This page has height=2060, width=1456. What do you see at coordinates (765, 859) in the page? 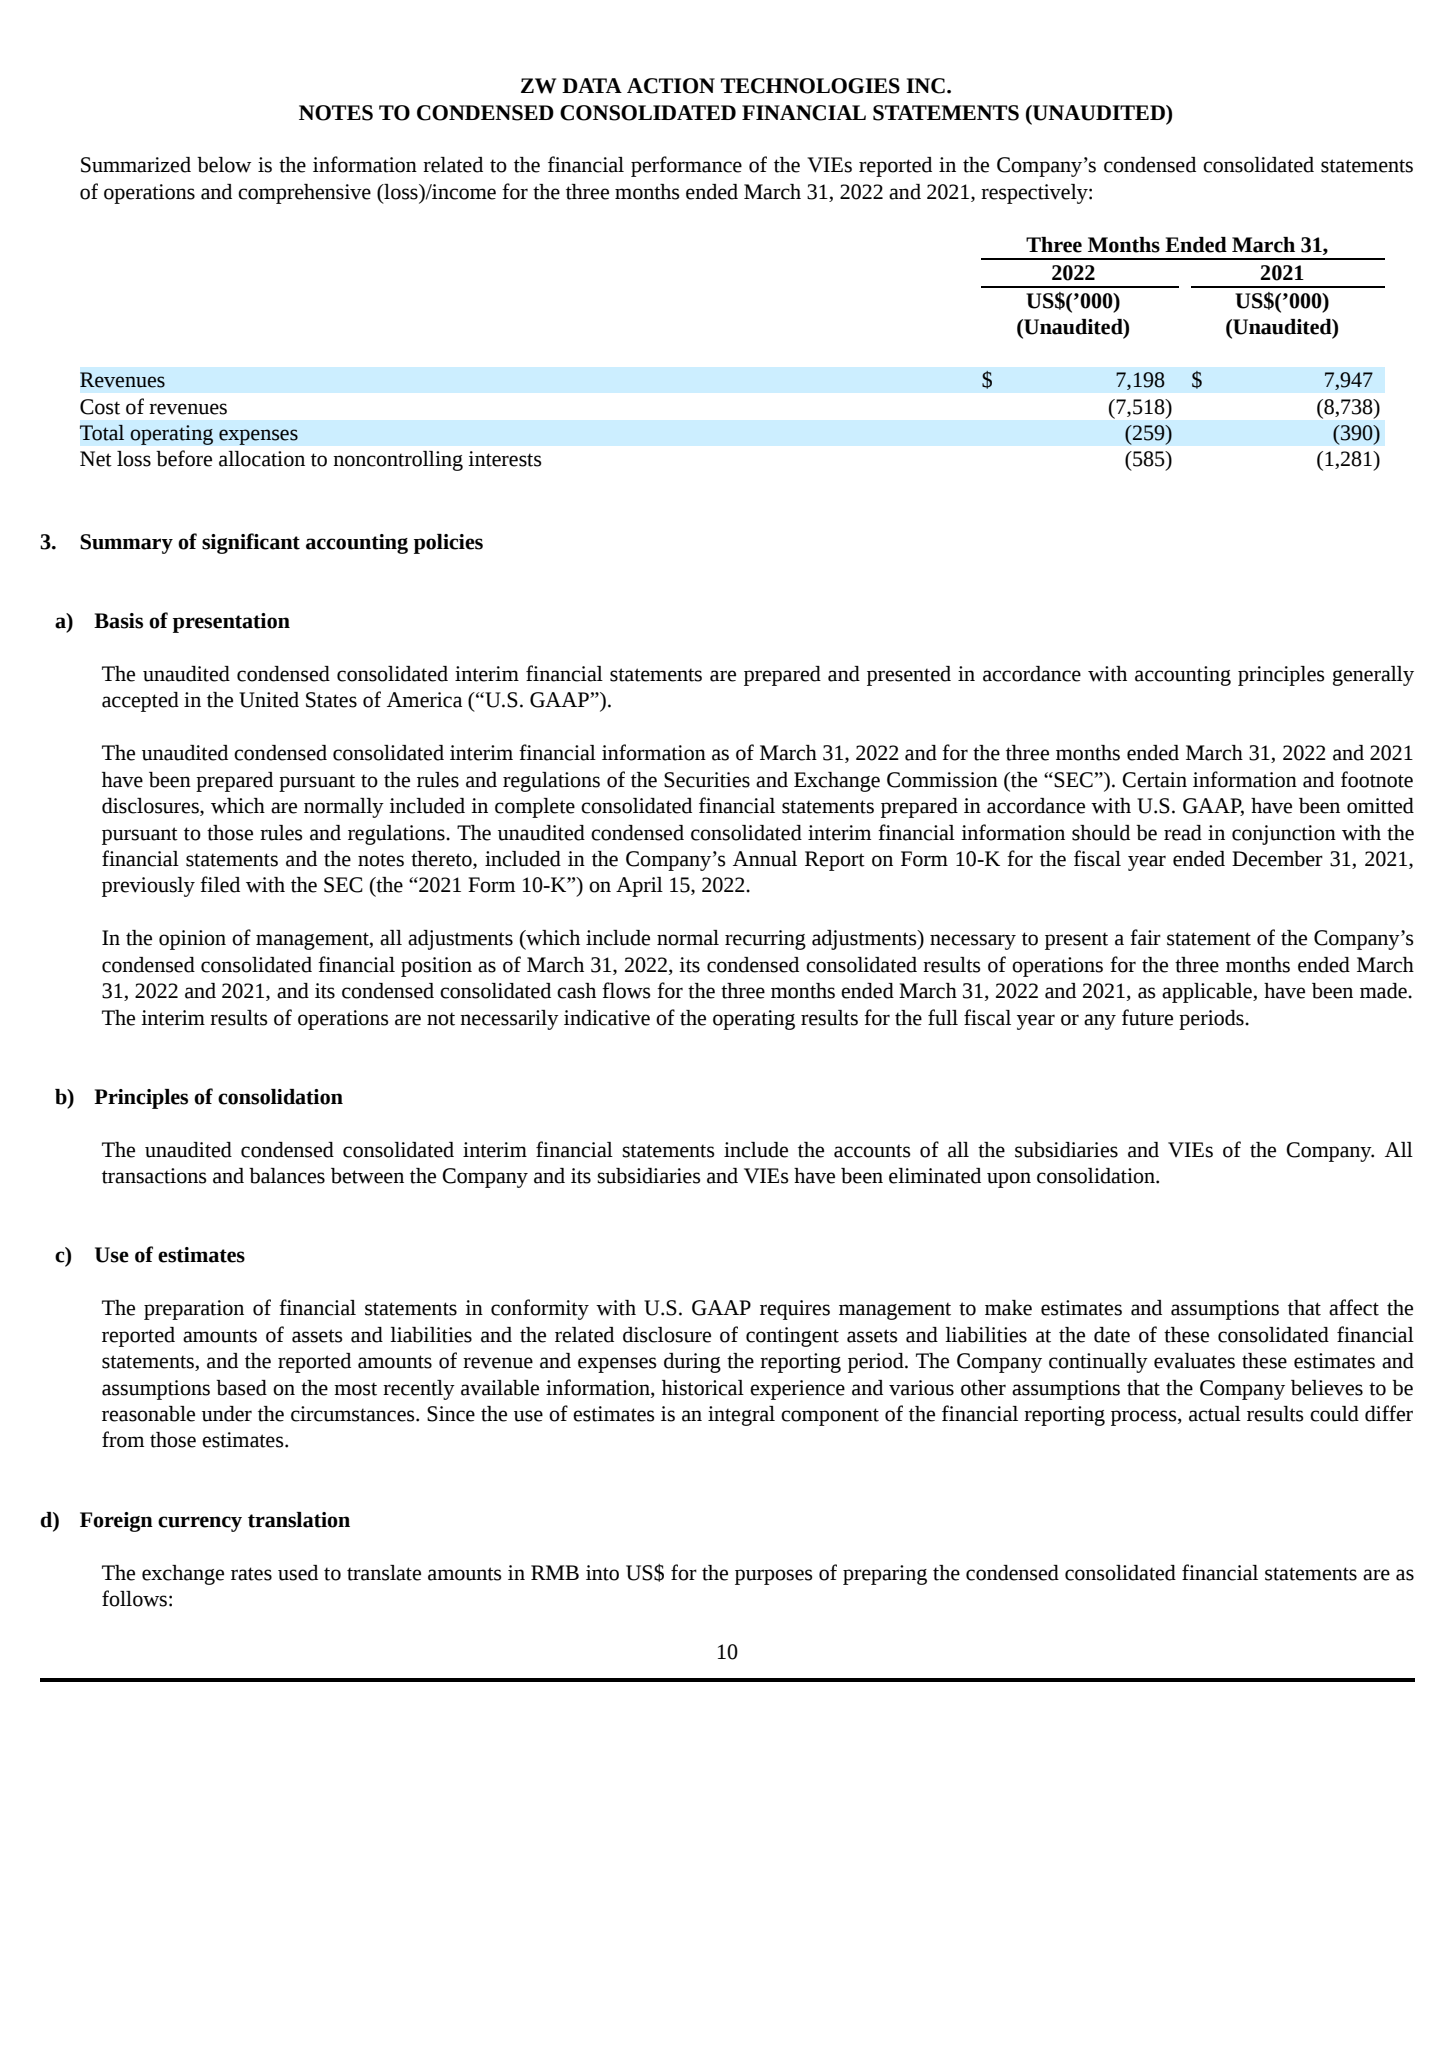
I see `Annual` at bounding box center [765, 859].
